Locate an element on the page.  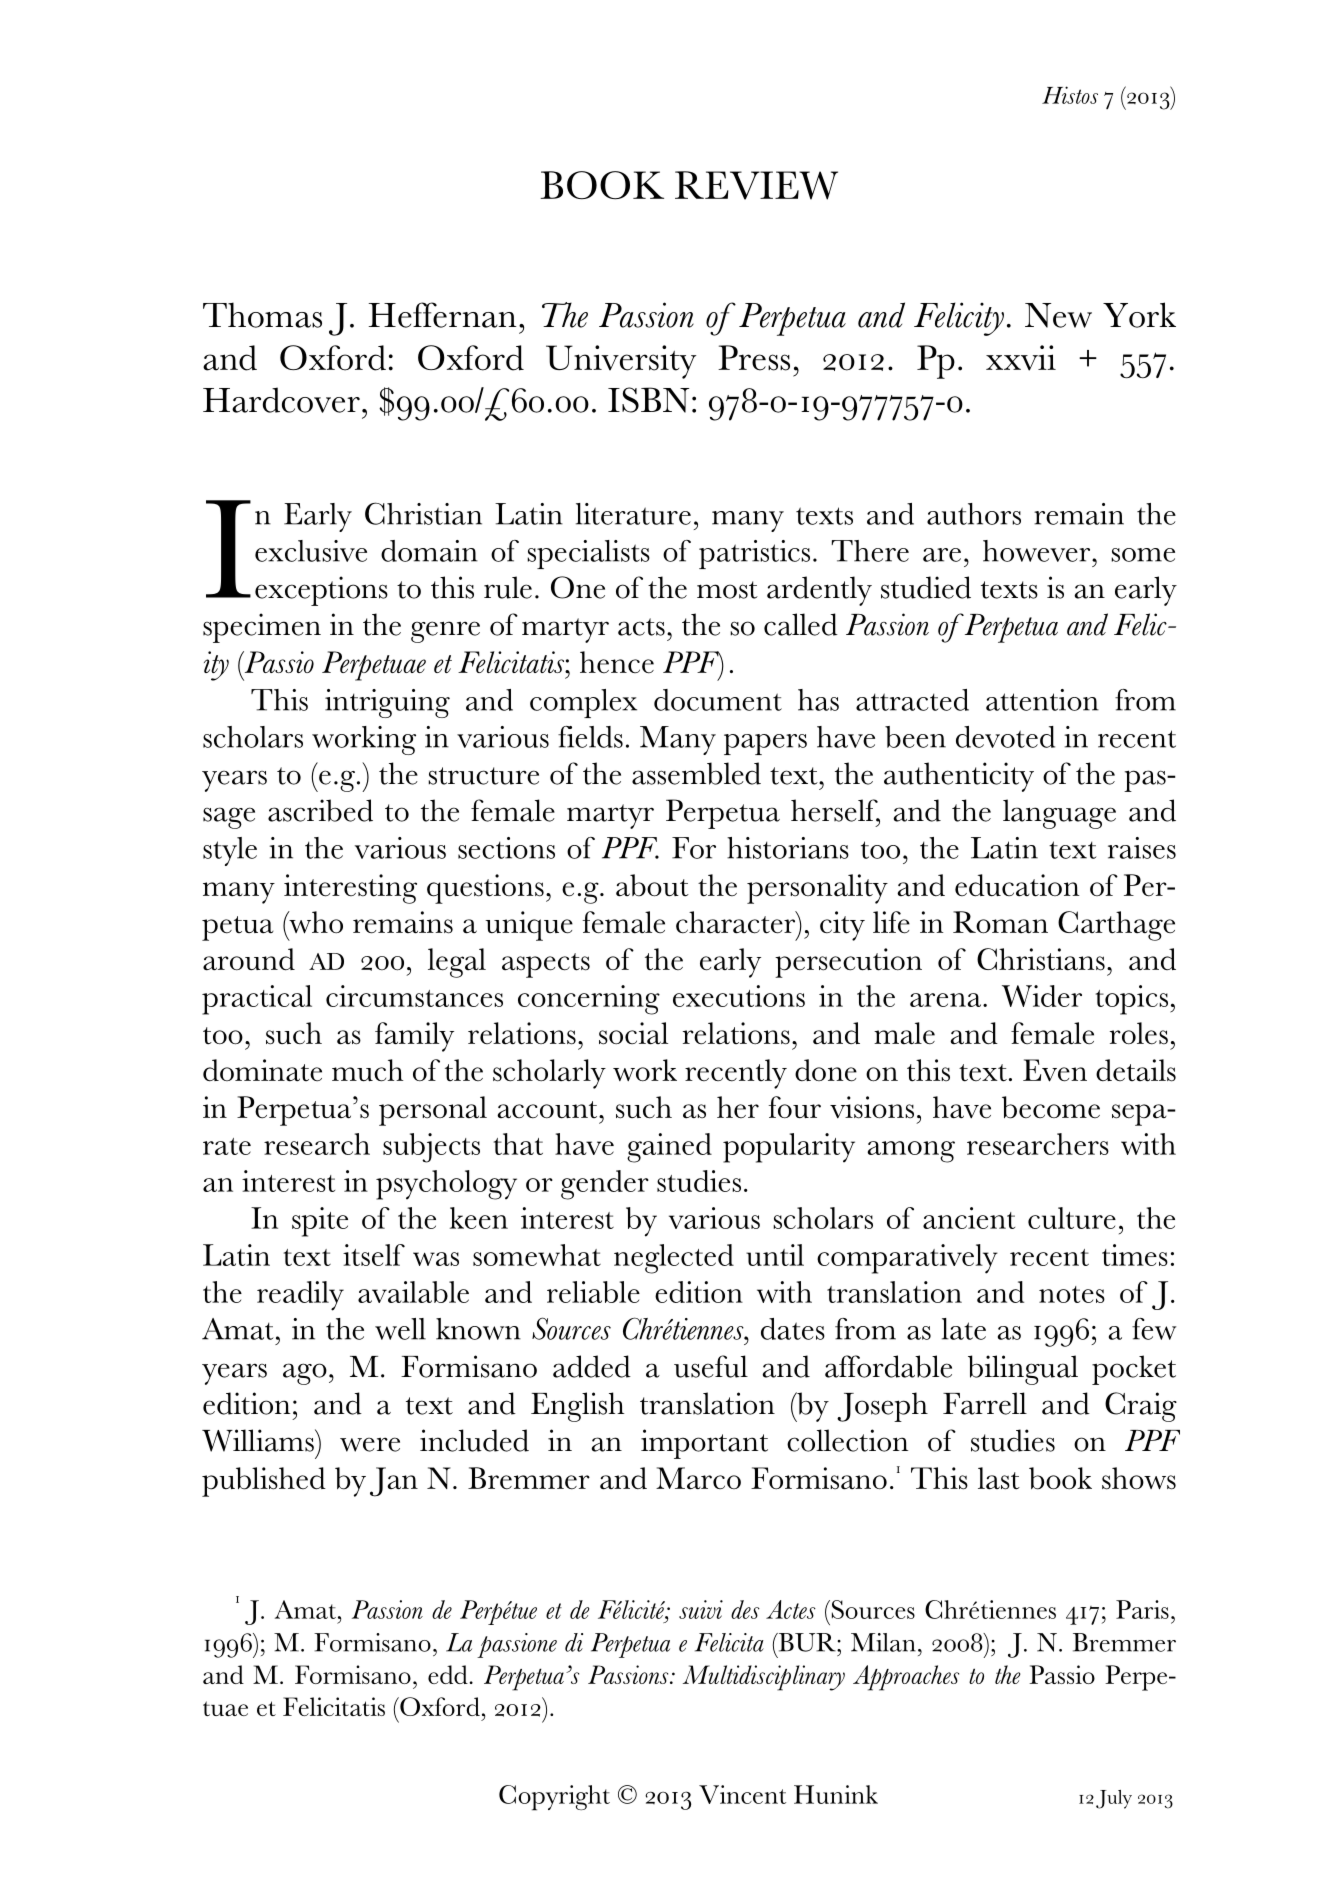
exceptions is located at coordinates (321, 591).
